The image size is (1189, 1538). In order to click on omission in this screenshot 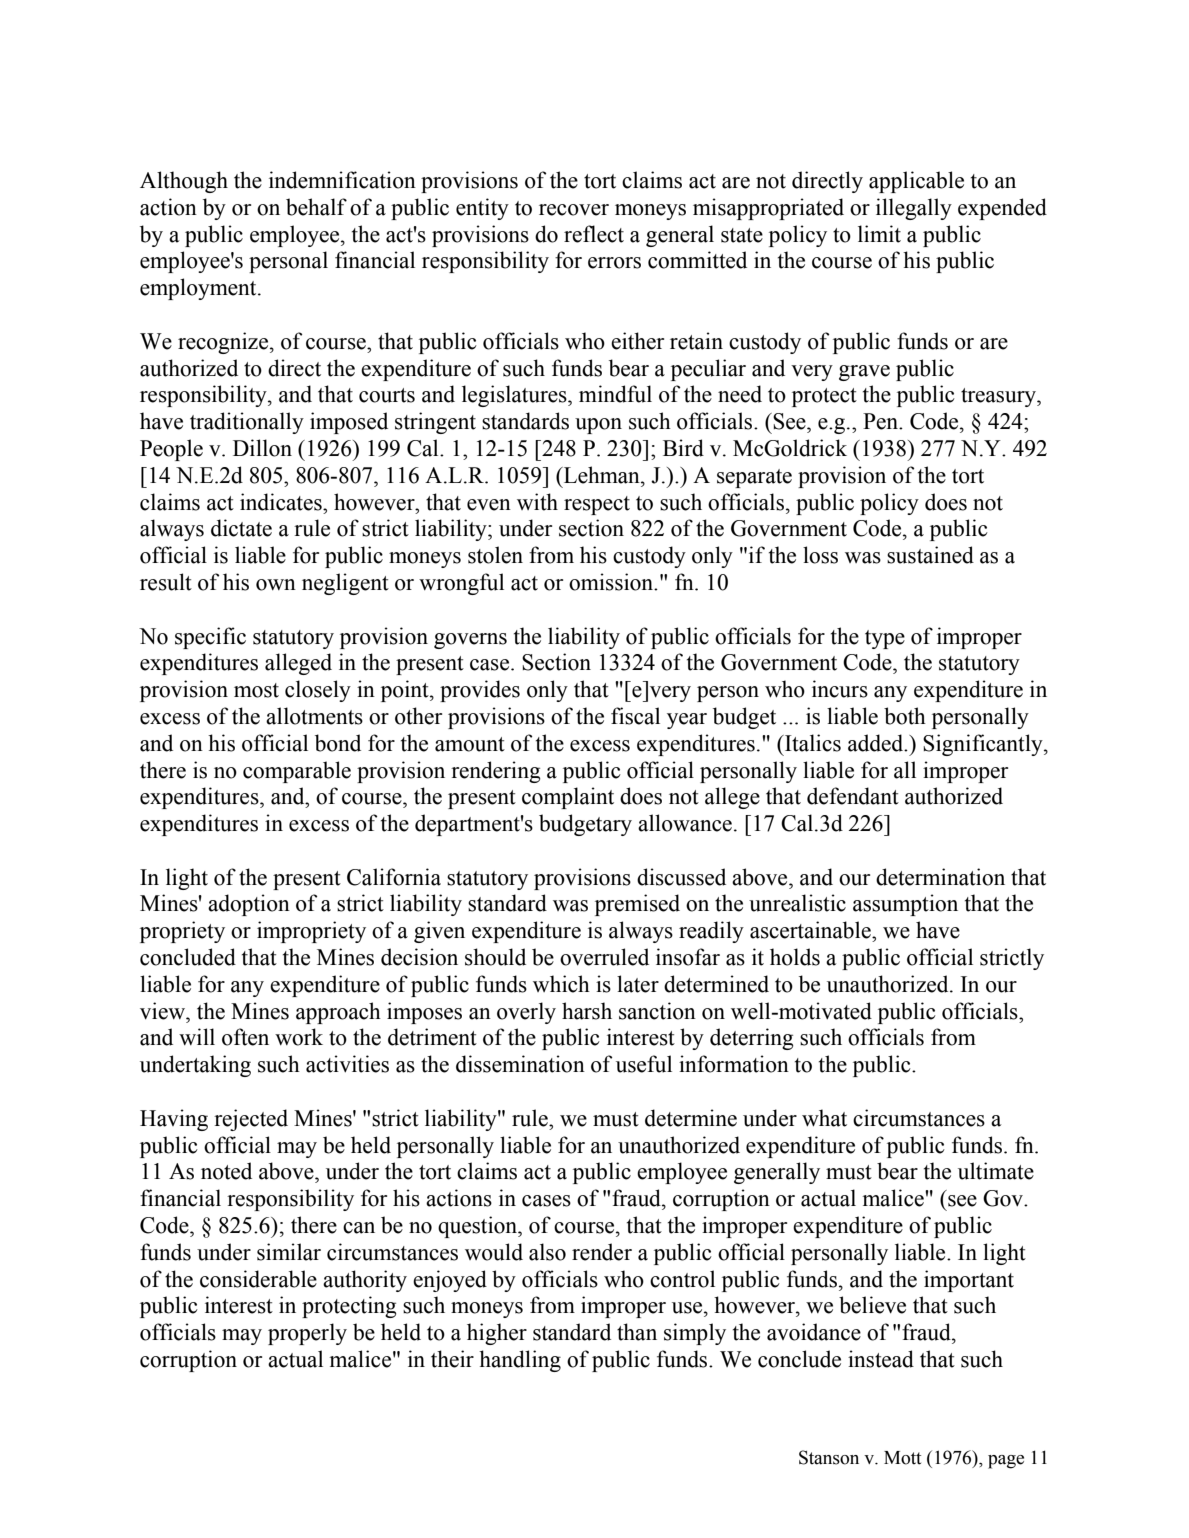, I will do `click(612, 582)`.
